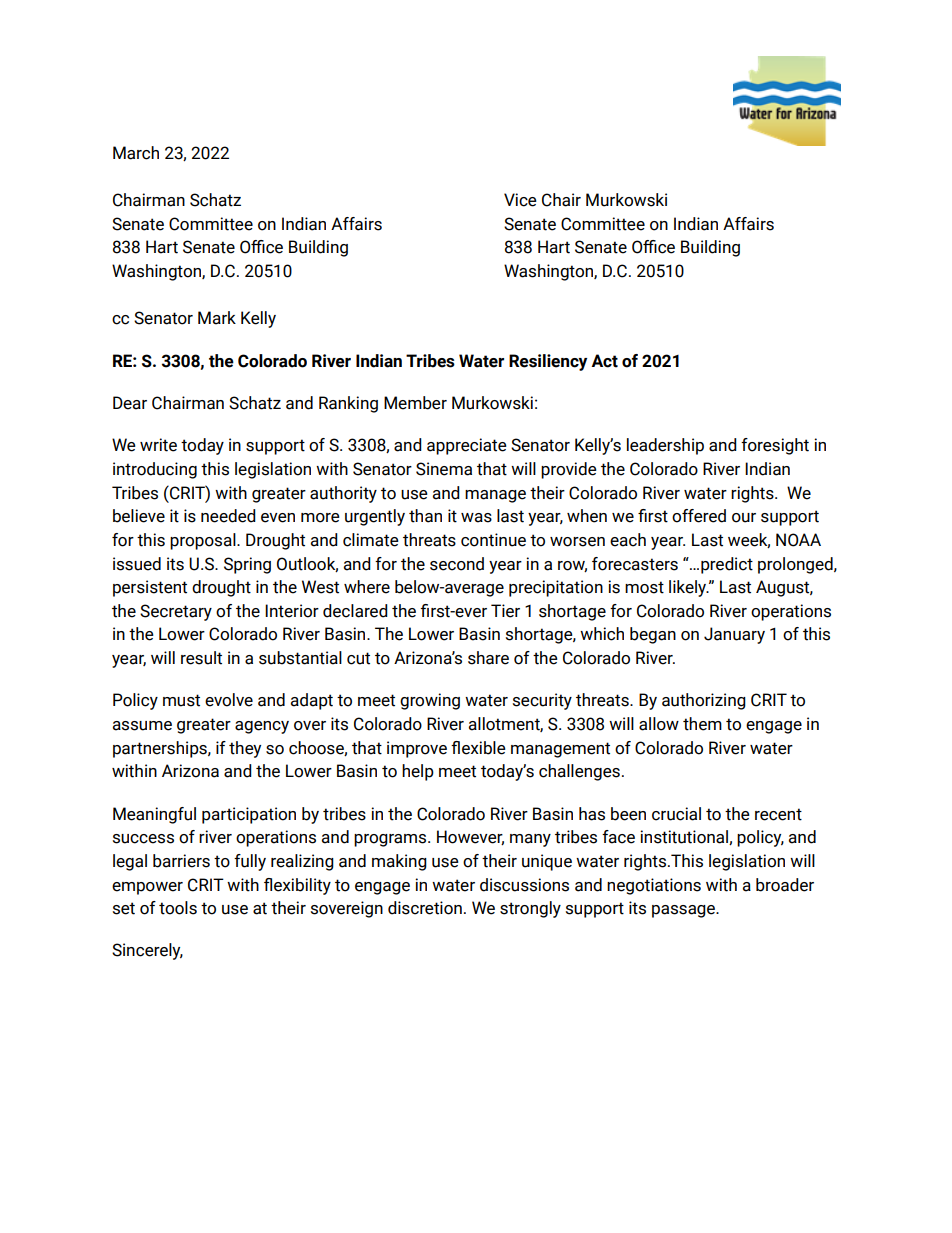 Image resolution: width=952 pixels, height=1233 pixels. What do you see at coordinates (425, 908) in the screenshot?
I see `discretion` at bounding box center [425, 908].
